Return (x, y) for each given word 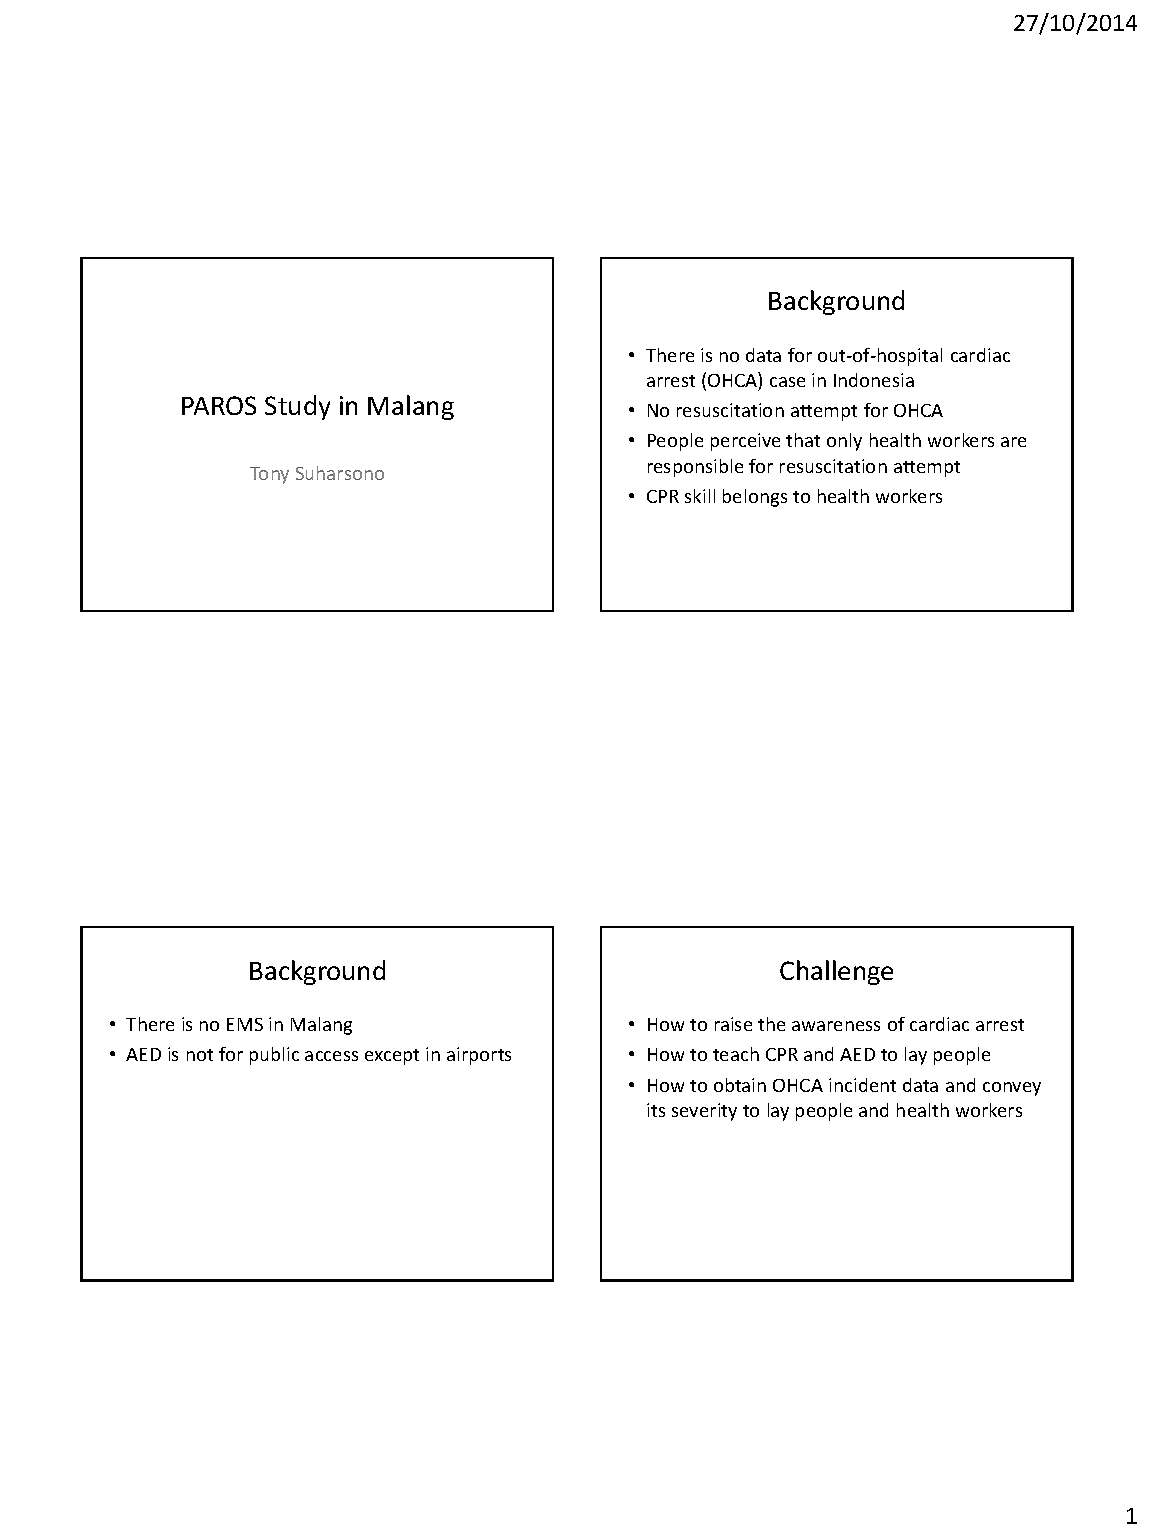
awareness (836, 1026)
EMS (245, 1024)
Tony (269, 475)
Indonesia (874, 380)
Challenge (836, 972)
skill (700, 496)
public (274, 1056)
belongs (755, 498)
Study (297, 407)
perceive (745, 442)
